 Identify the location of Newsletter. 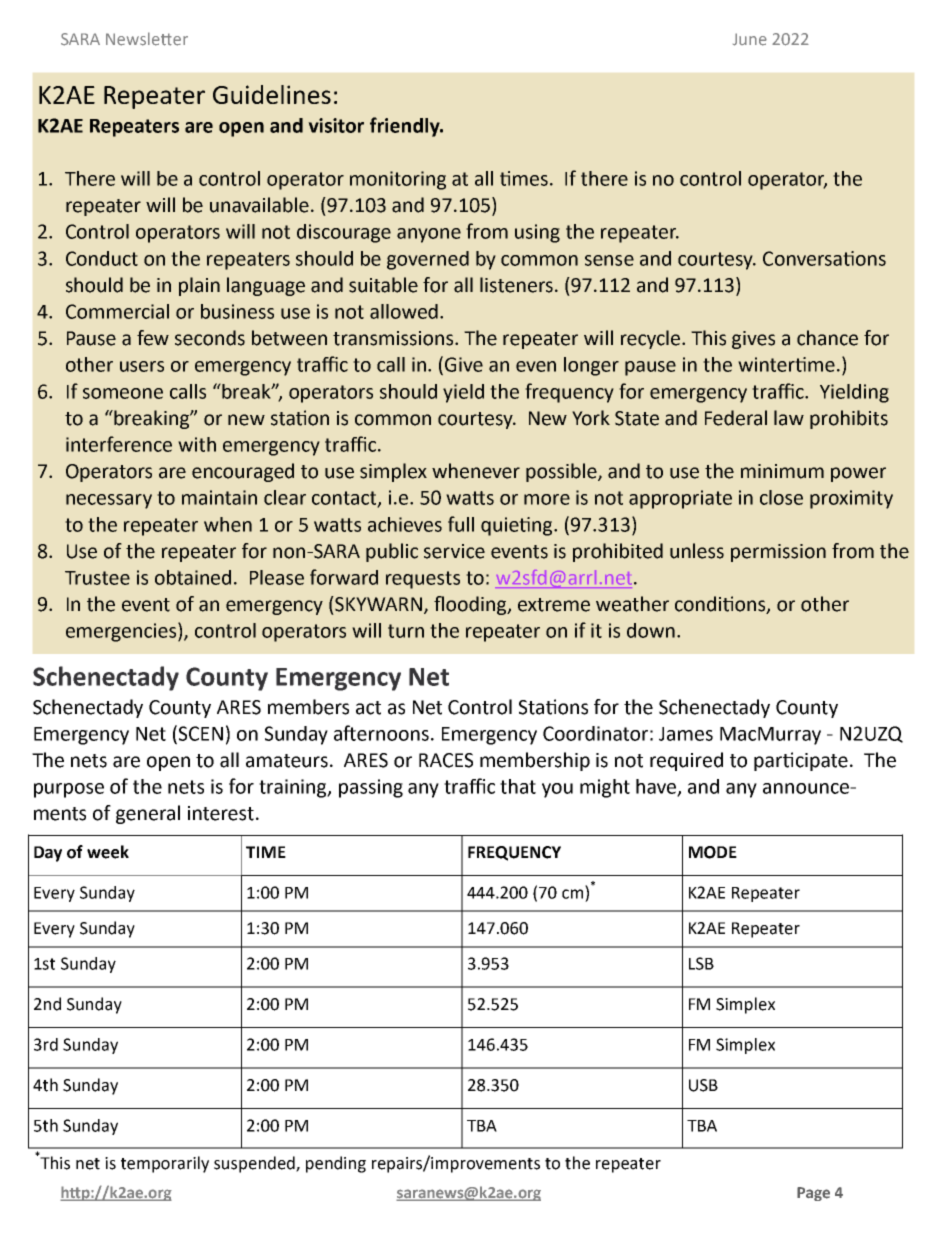
(147, 39).
